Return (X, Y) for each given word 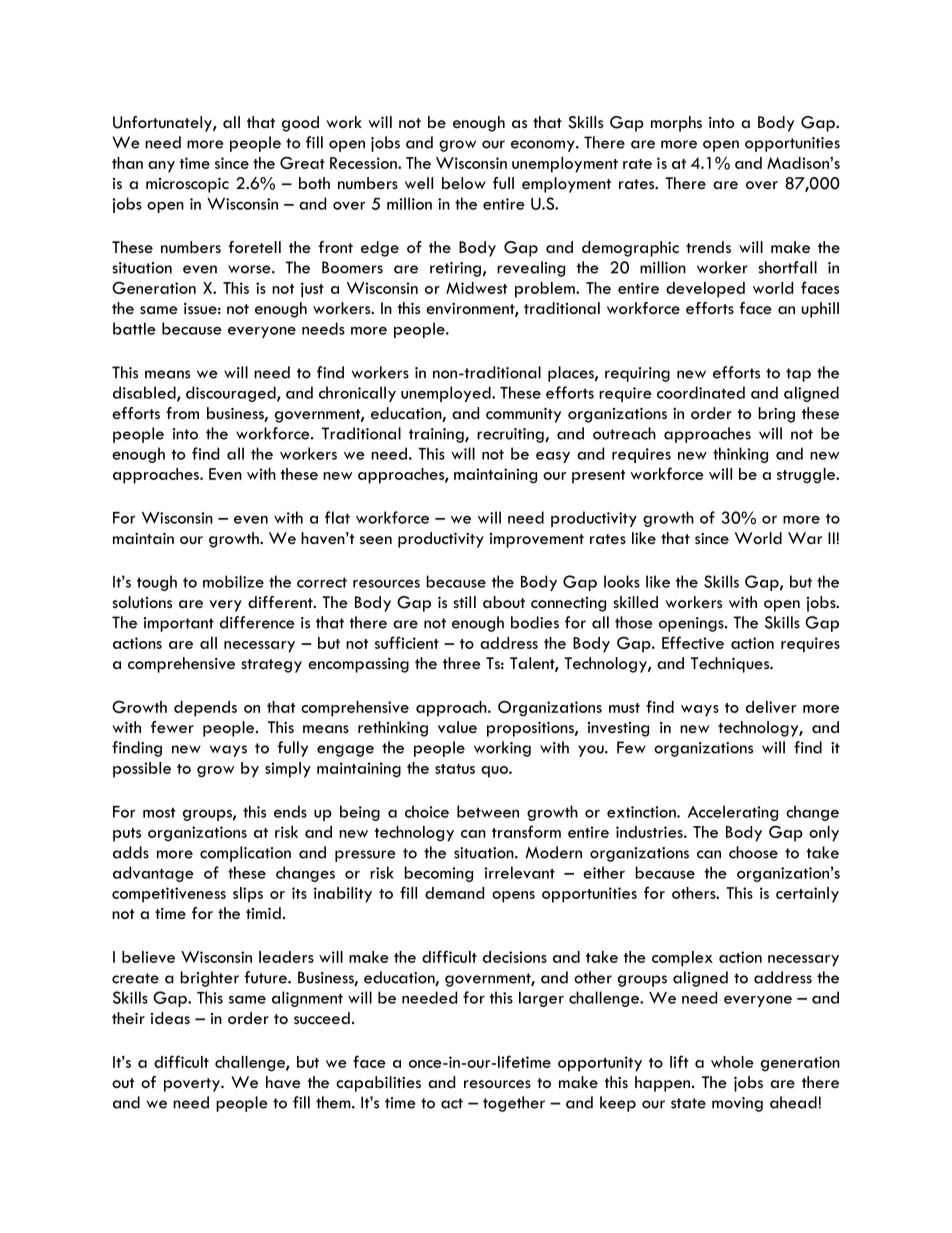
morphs (676, 124)
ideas (170, 1018)
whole (732, 1062)
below (464, 183)
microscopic (187, 185)
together (514, 1104)
